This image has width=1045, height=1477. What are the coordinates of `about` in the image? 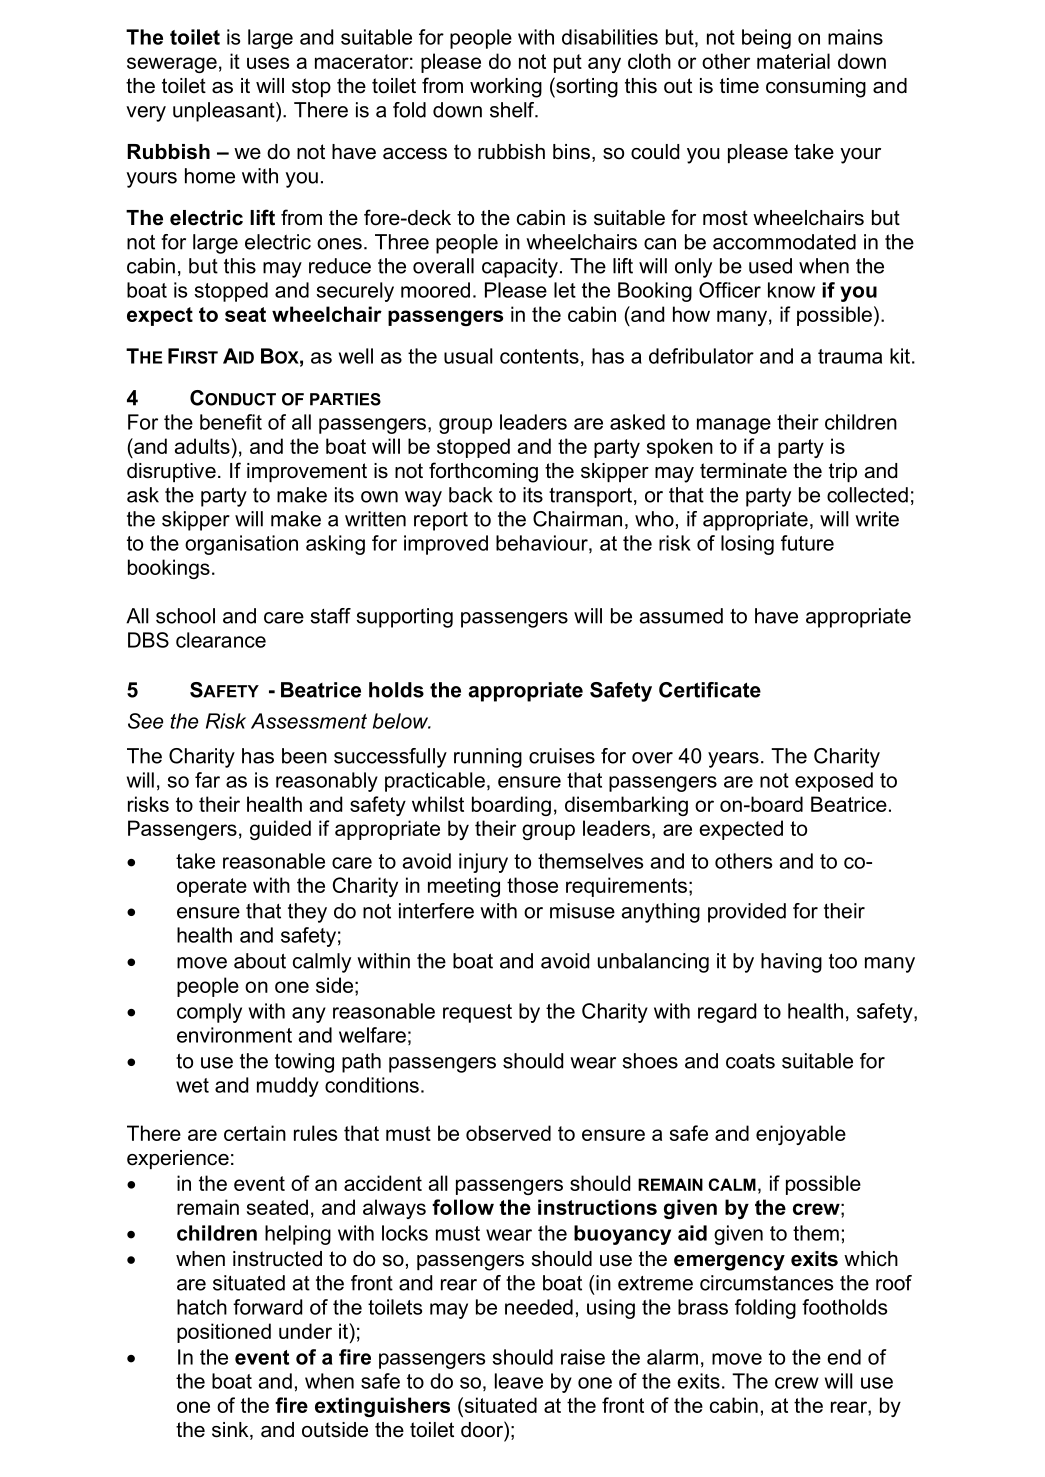 It's located at (260, 961).
